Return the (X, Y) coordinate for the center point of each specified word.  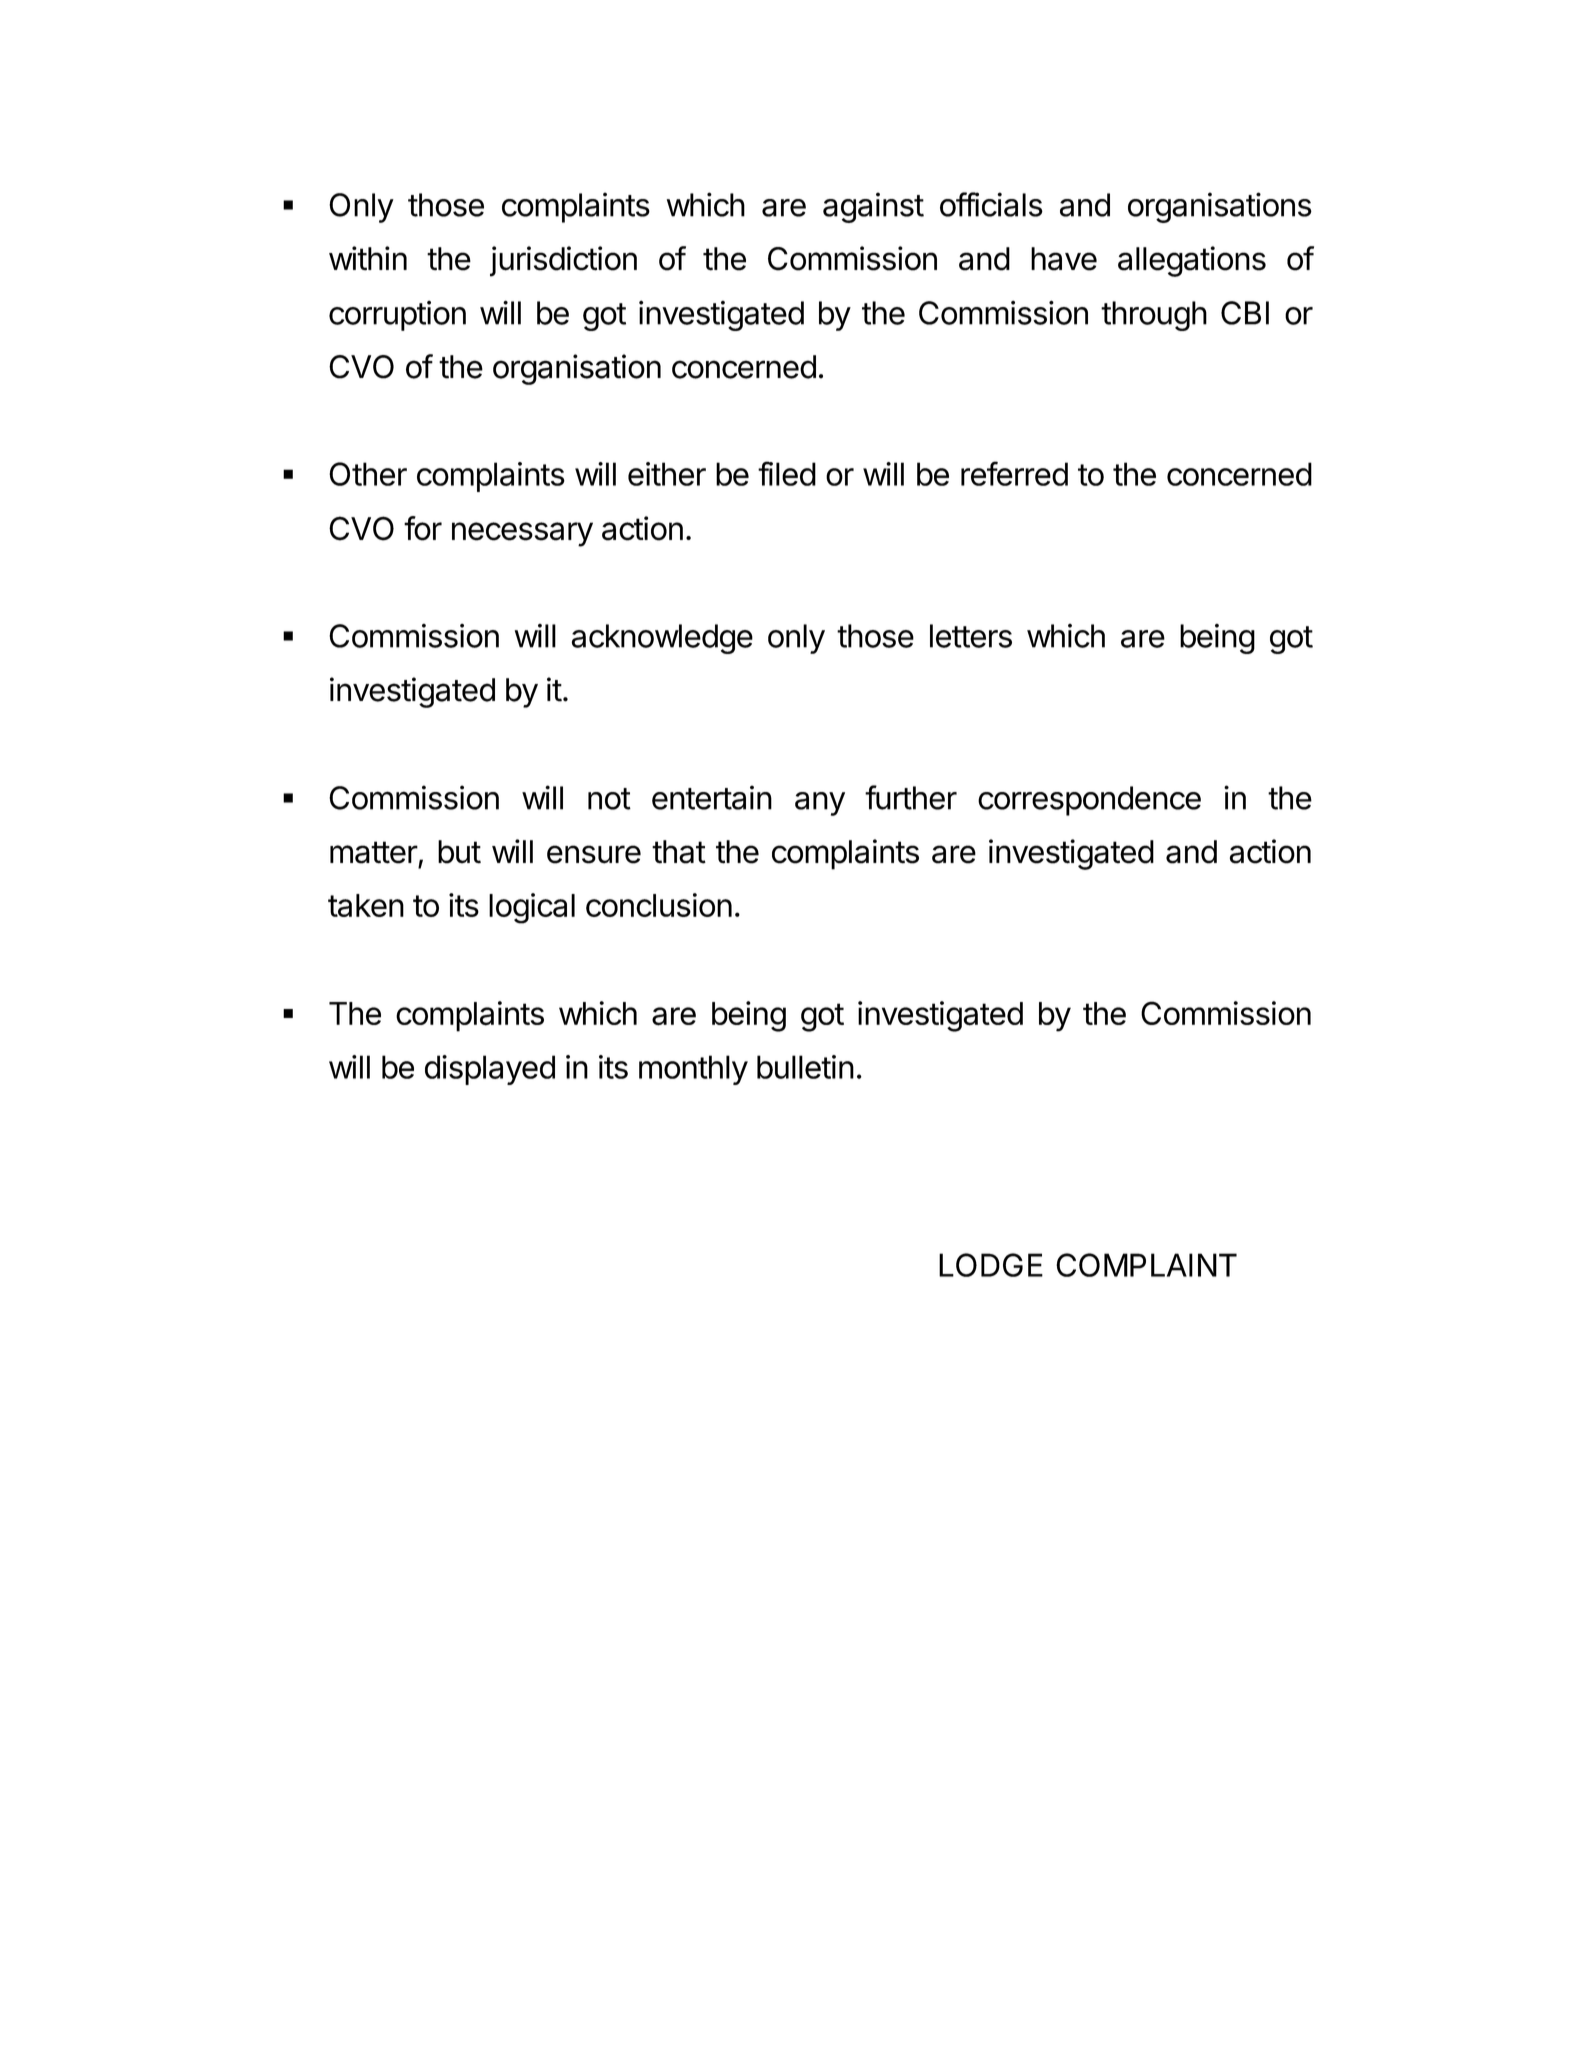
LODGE (991, 1265)
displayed (490, 1070)
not (609, 799)
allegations (1192, 261)
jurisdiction (563, 261)
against (873, 207)
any (820, 804)
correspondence (1089, 801)
